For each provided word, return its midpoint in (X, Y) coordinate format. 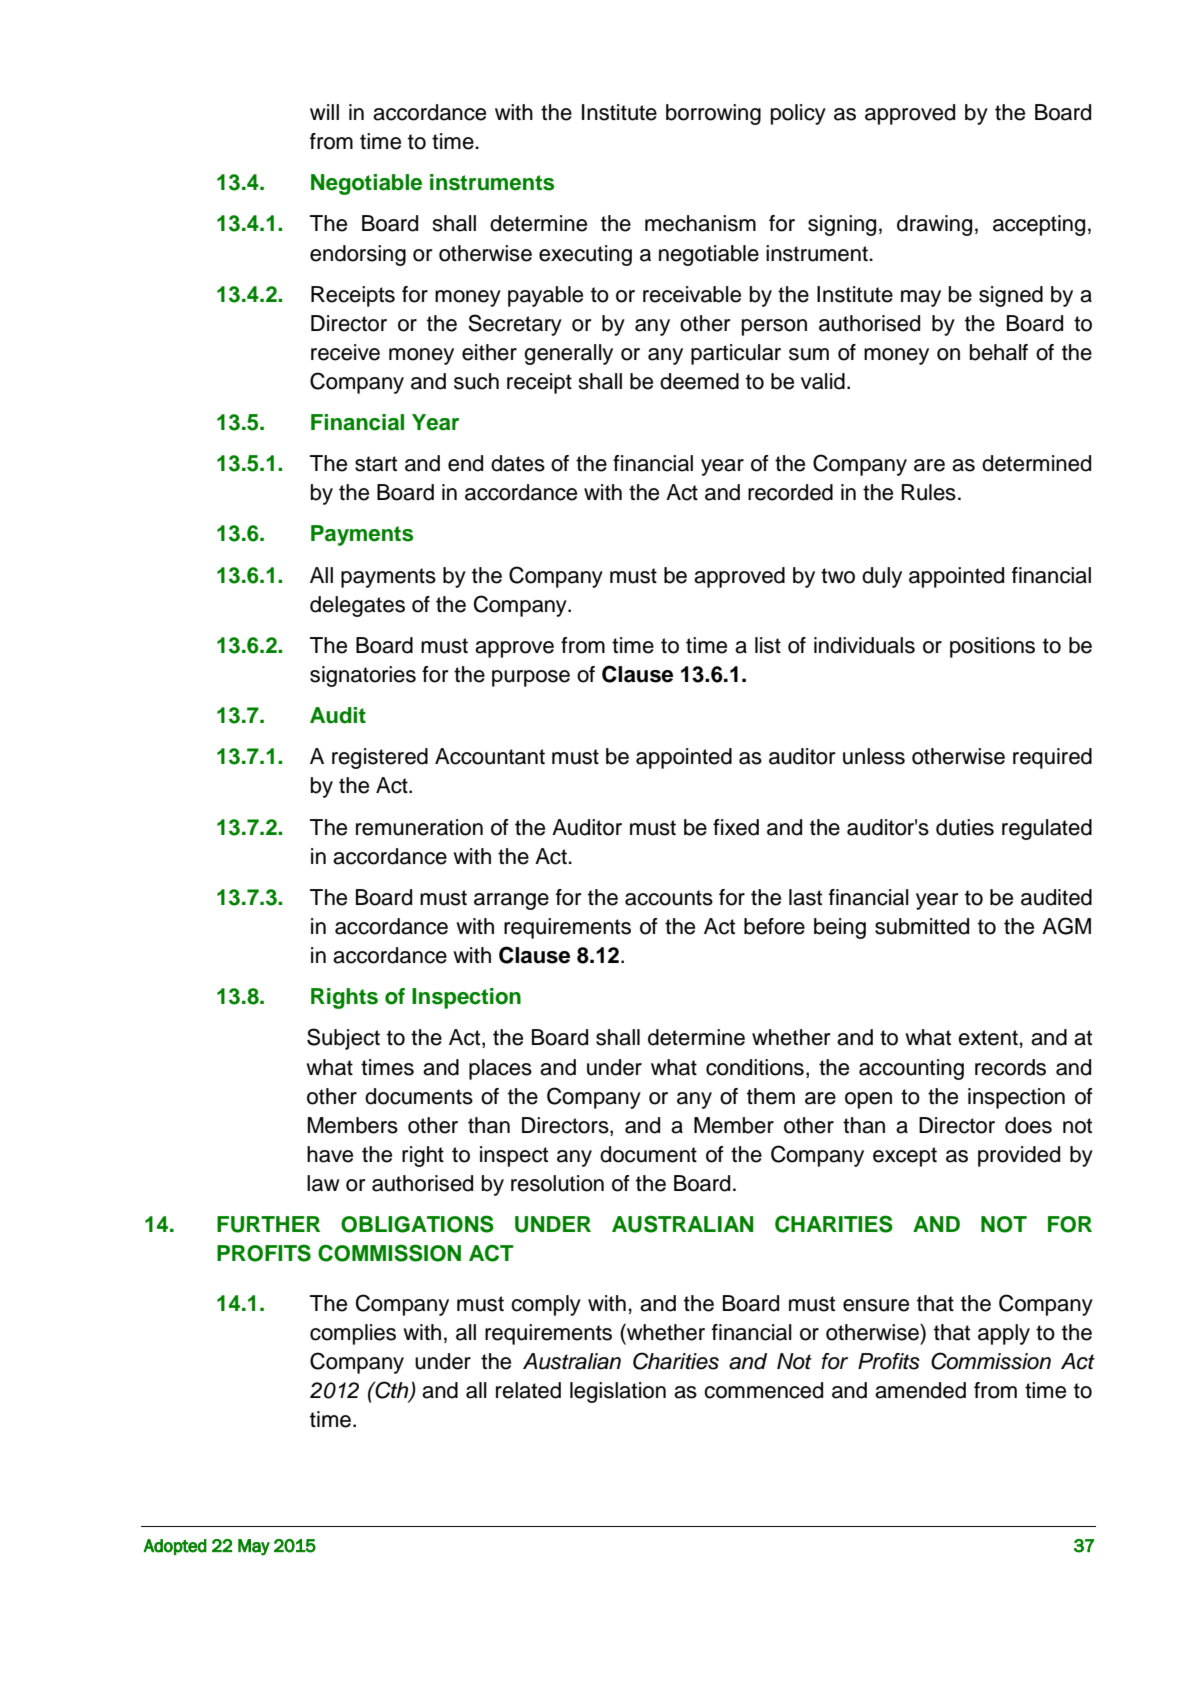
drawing (934, 225)
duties (965, 827)
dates (518, 463)
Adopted (175, 1547)
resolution (557, 1183)
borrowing (713, 114)
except (905, 1157)
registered (380, 758)
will (324, 112)
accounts (669, 898)
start (376, 464)
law (323, 1183)
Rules (929, 492)
